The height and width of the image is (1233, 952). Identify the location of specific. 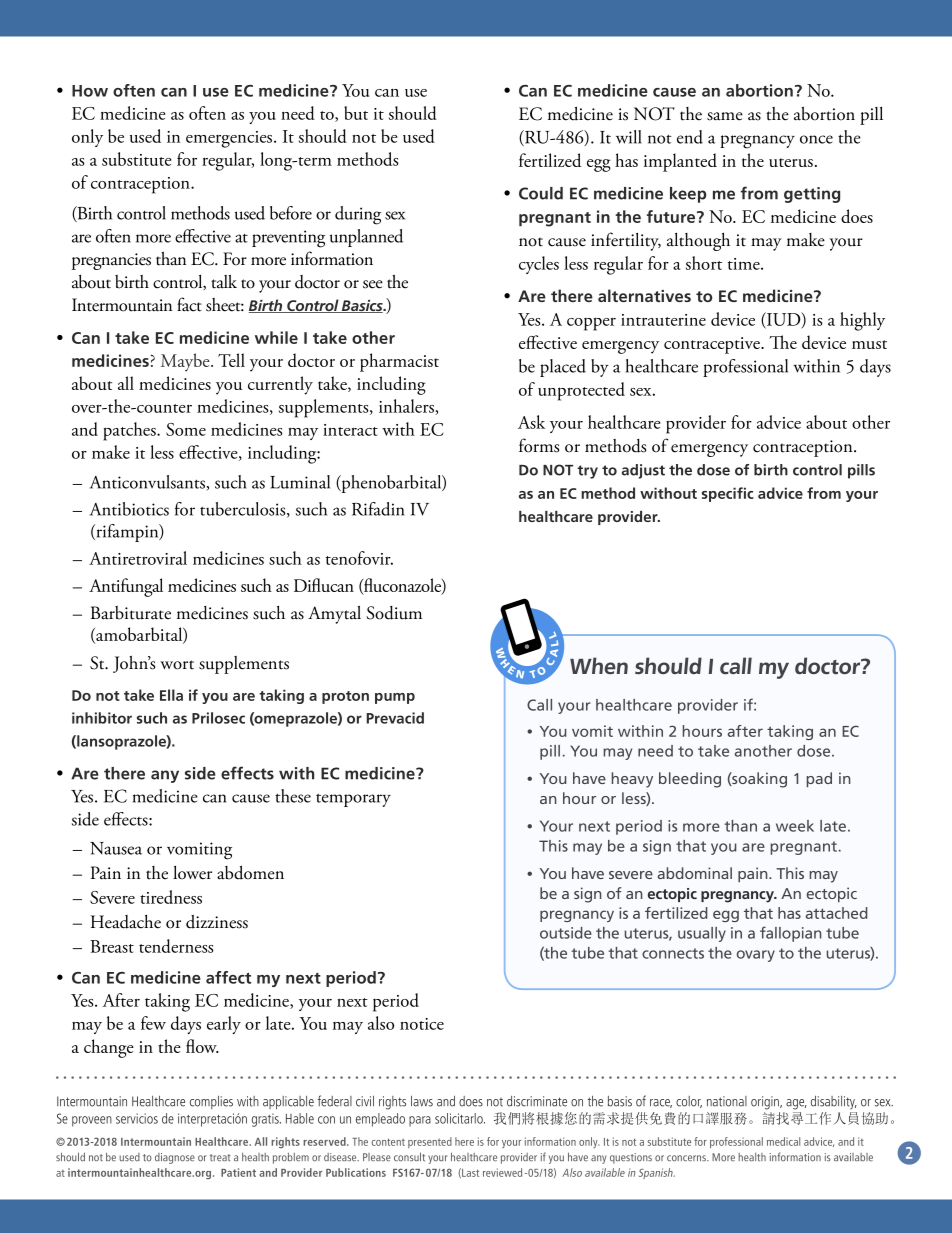
(728, 494).
